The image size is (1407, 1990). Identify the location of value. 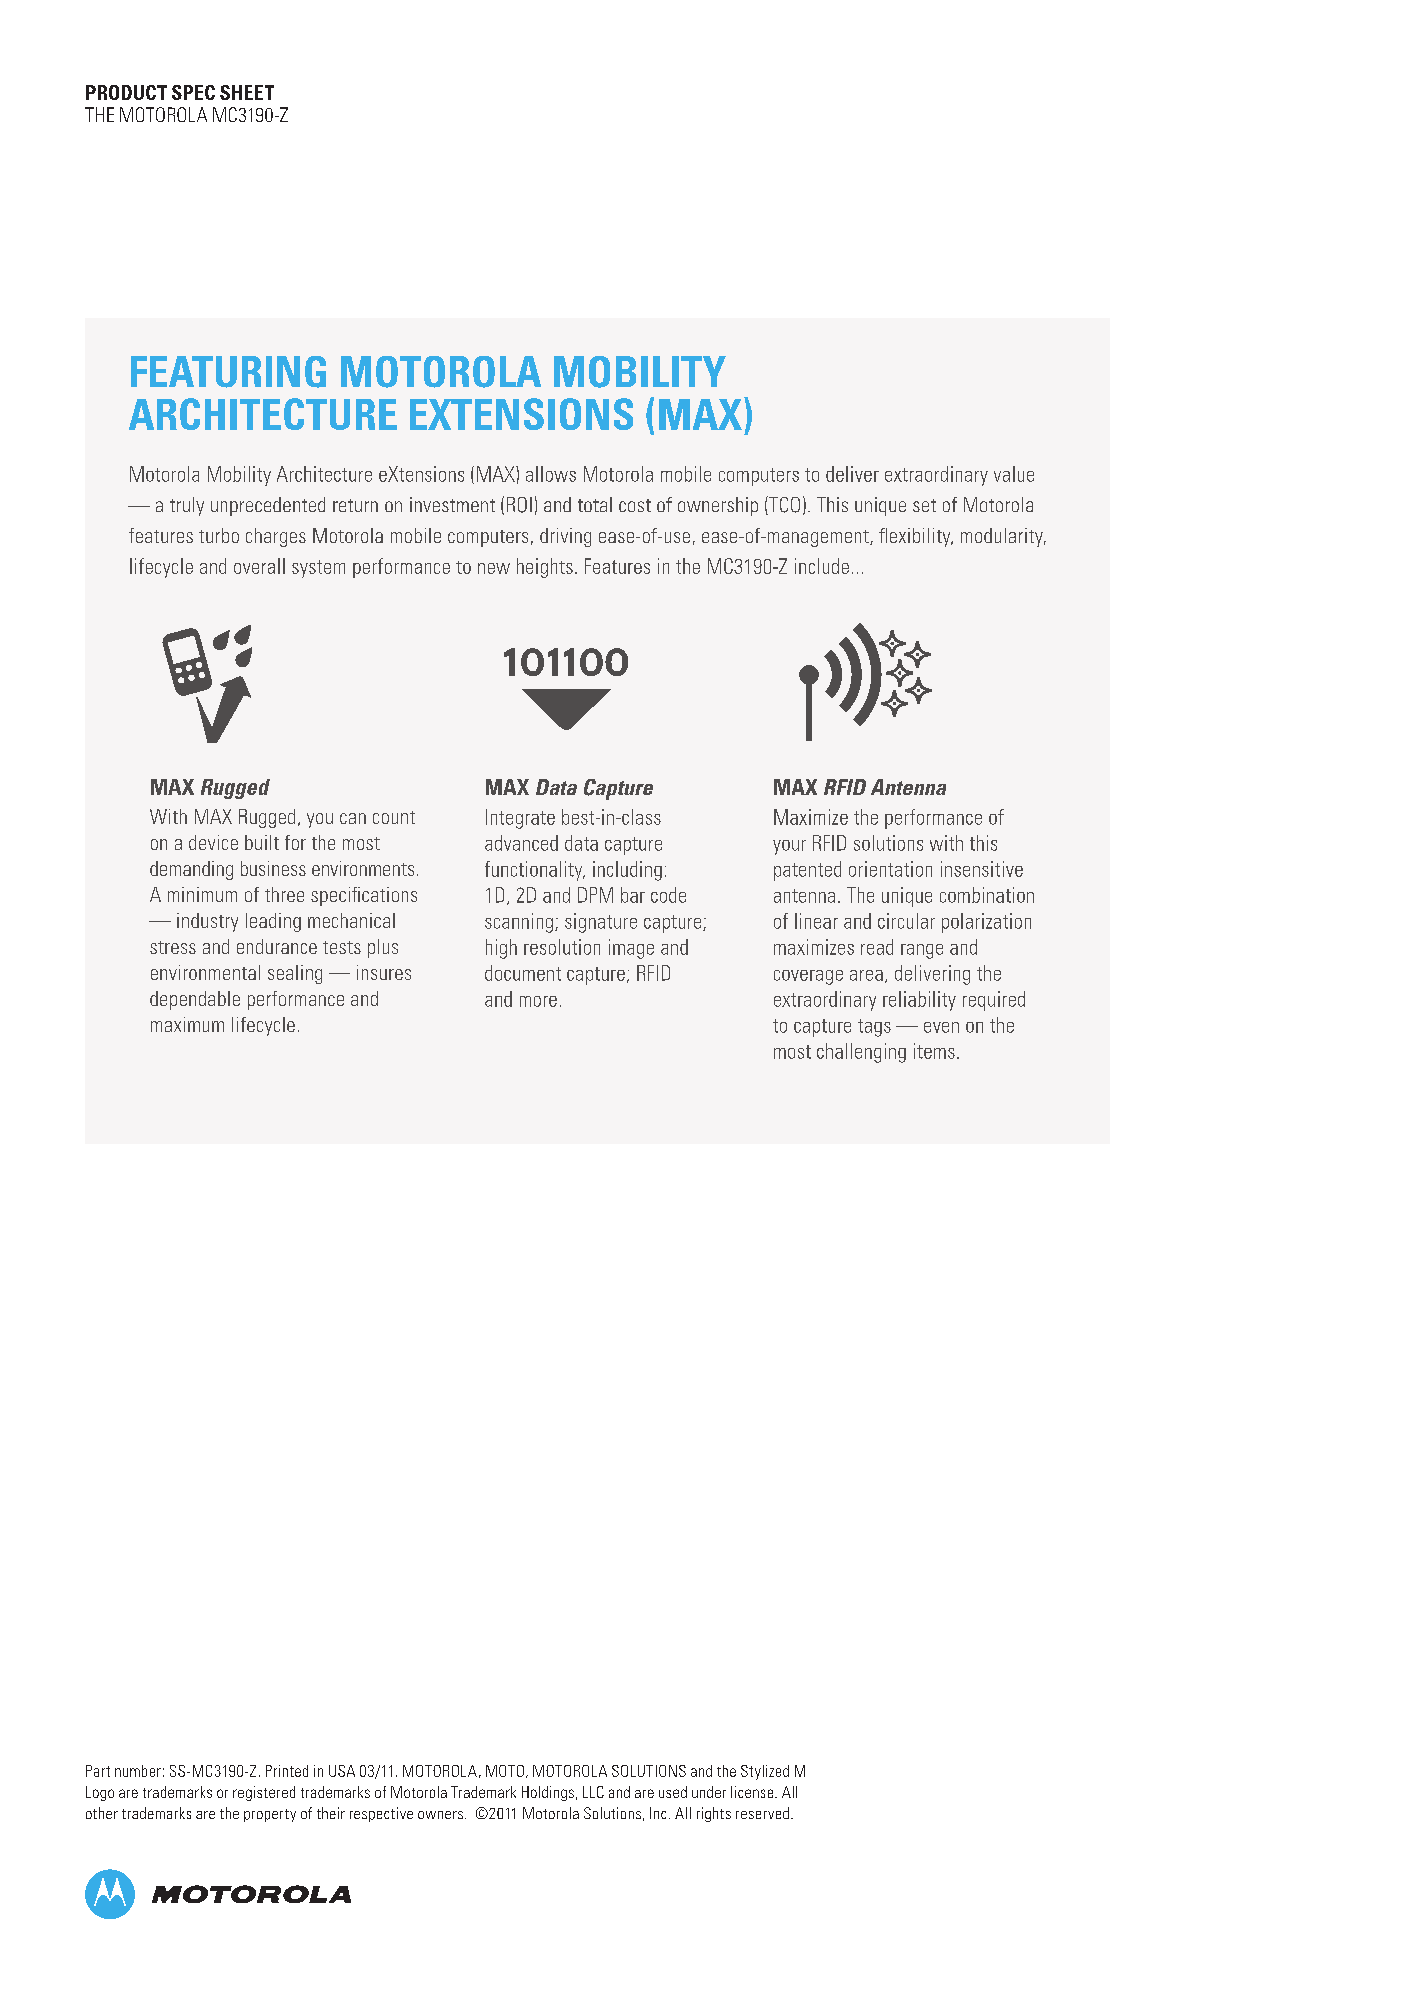
(1014, 474).
